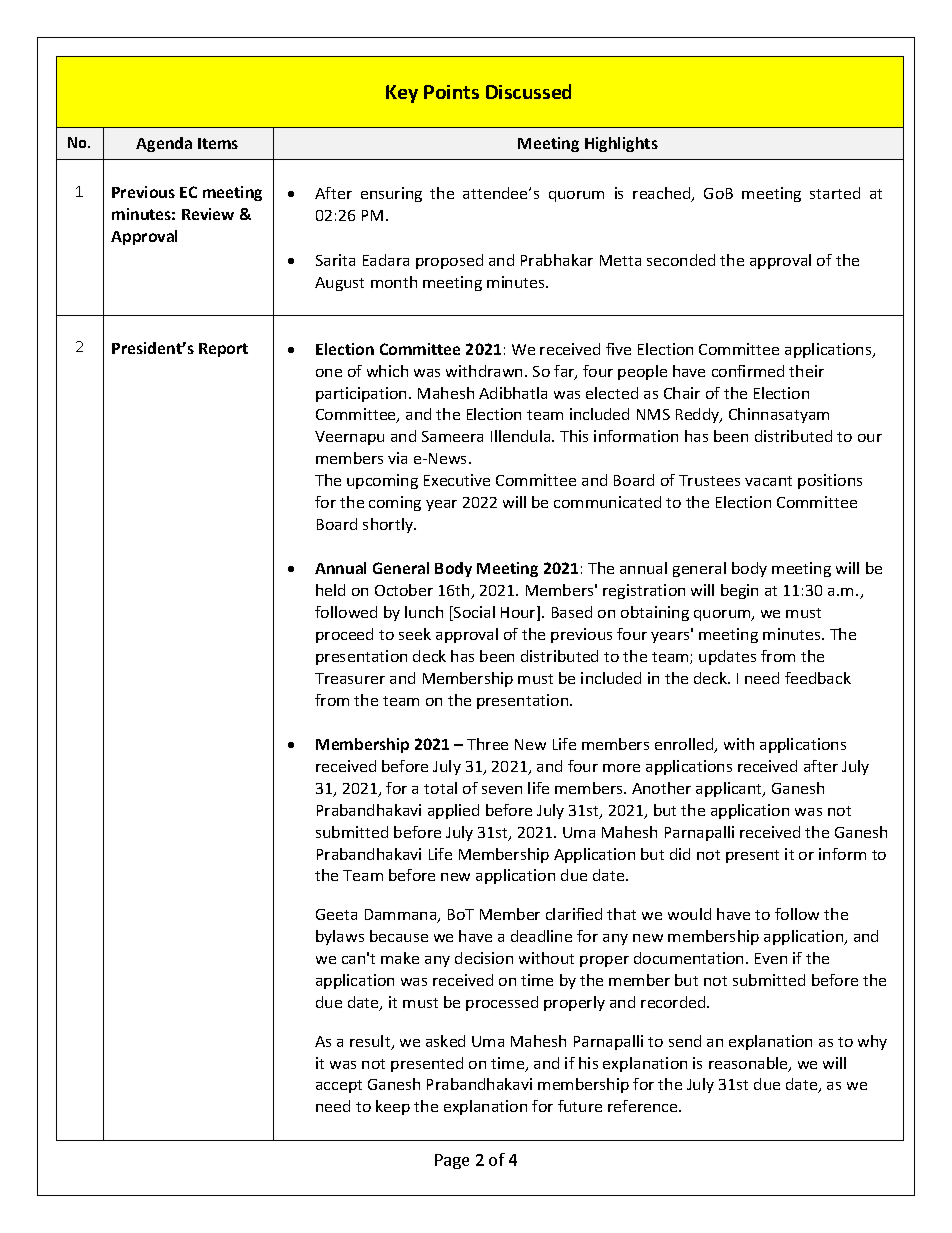 Image resolution: width=952 pixels, height=1233 pixels. What do you see at coordinates (580, 1106) in the page?
I see `future` at bounding box center [580, 1106].
